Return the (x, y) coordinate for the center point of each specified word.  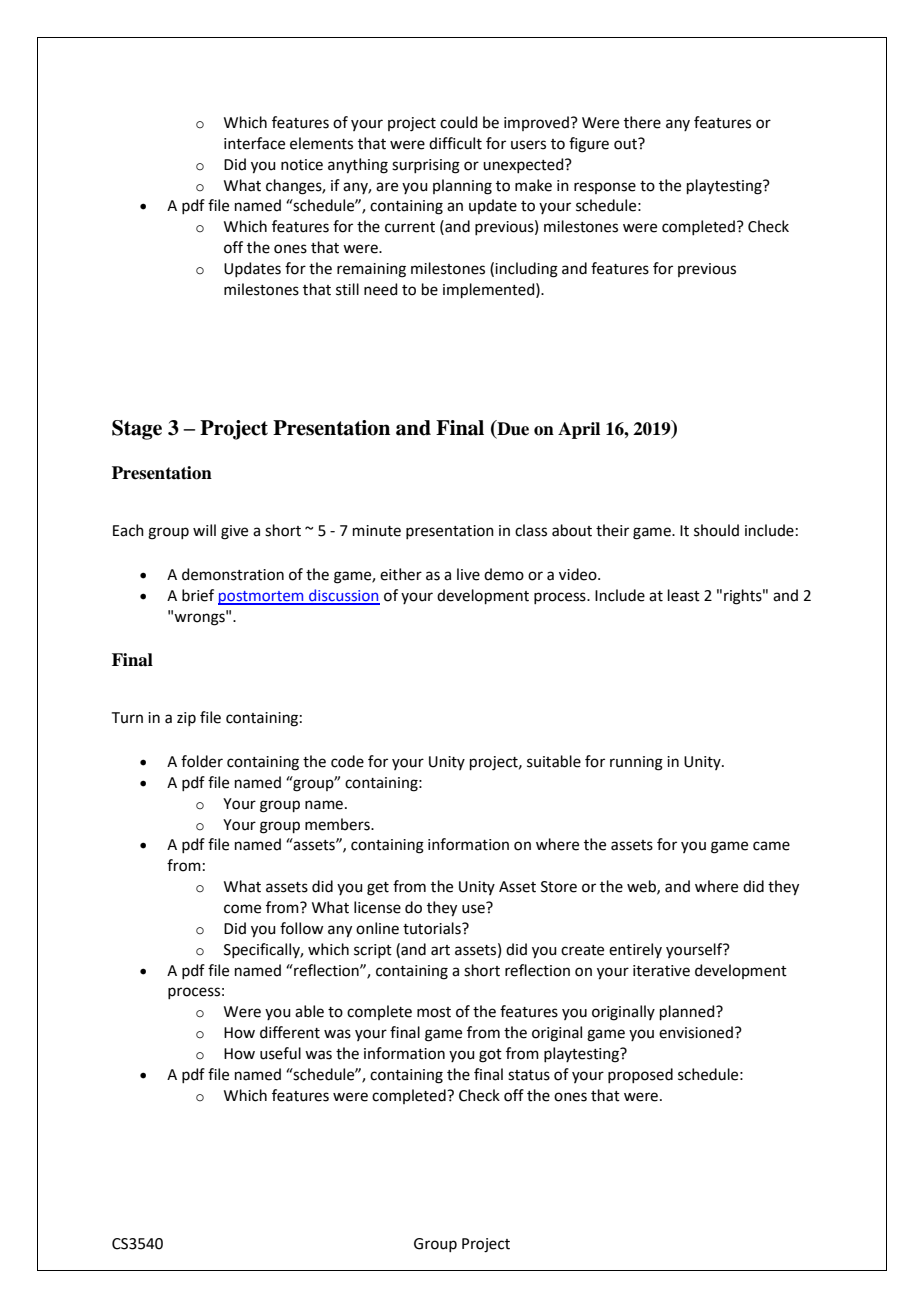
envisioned (696, 1032)
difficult (455, 143)
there (642, 122)
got (490, 1056)
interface (254, 143)
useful (280, 1053)
